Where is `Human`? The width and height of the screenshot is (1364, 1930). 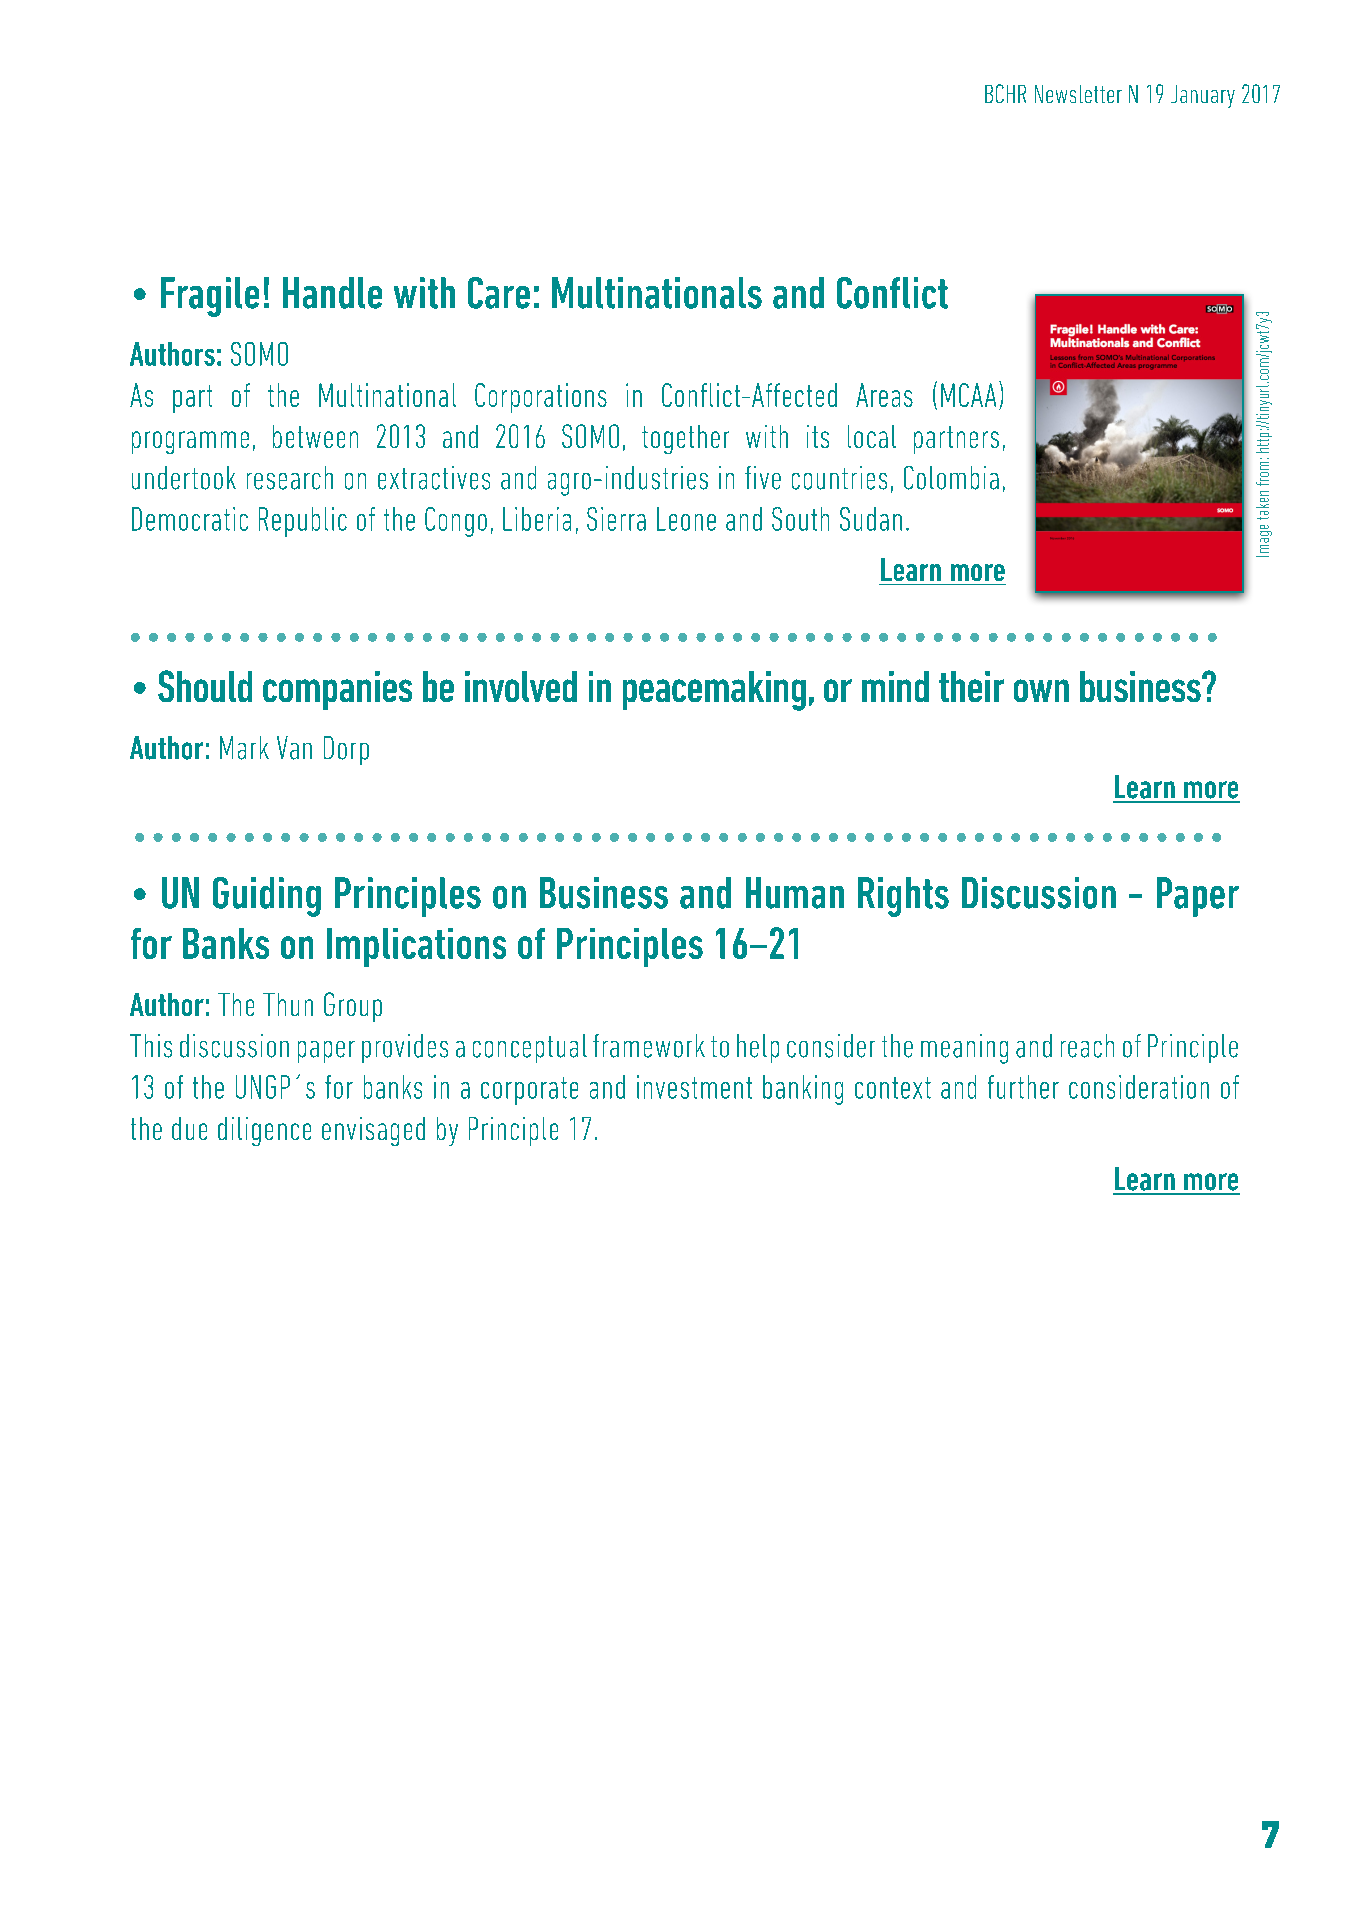 Human is located at coordinates (795, 893).
